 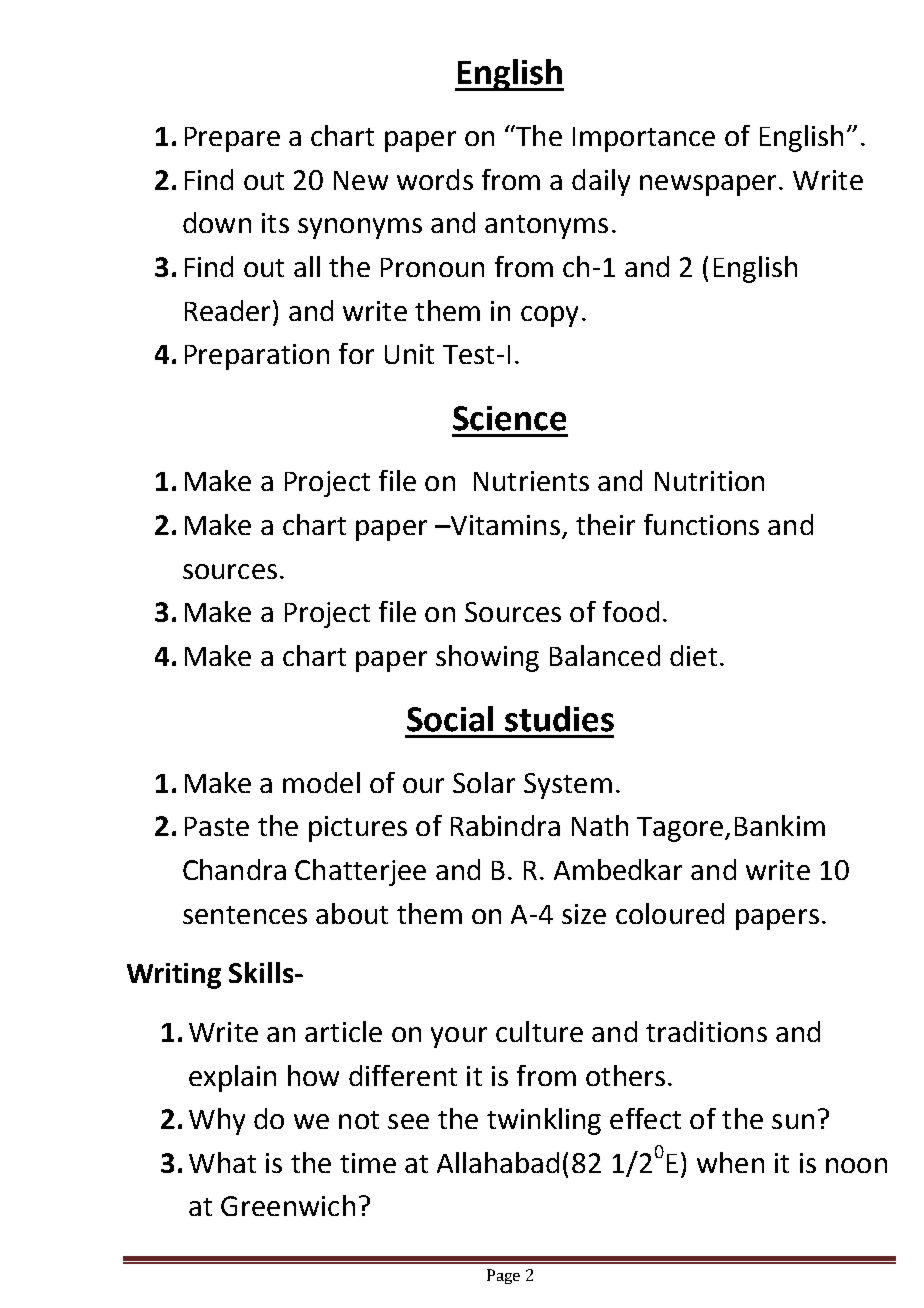 What do you see at coordinates (559, 719) in the page?
I see `studies` at bounding box center [559, 719].
